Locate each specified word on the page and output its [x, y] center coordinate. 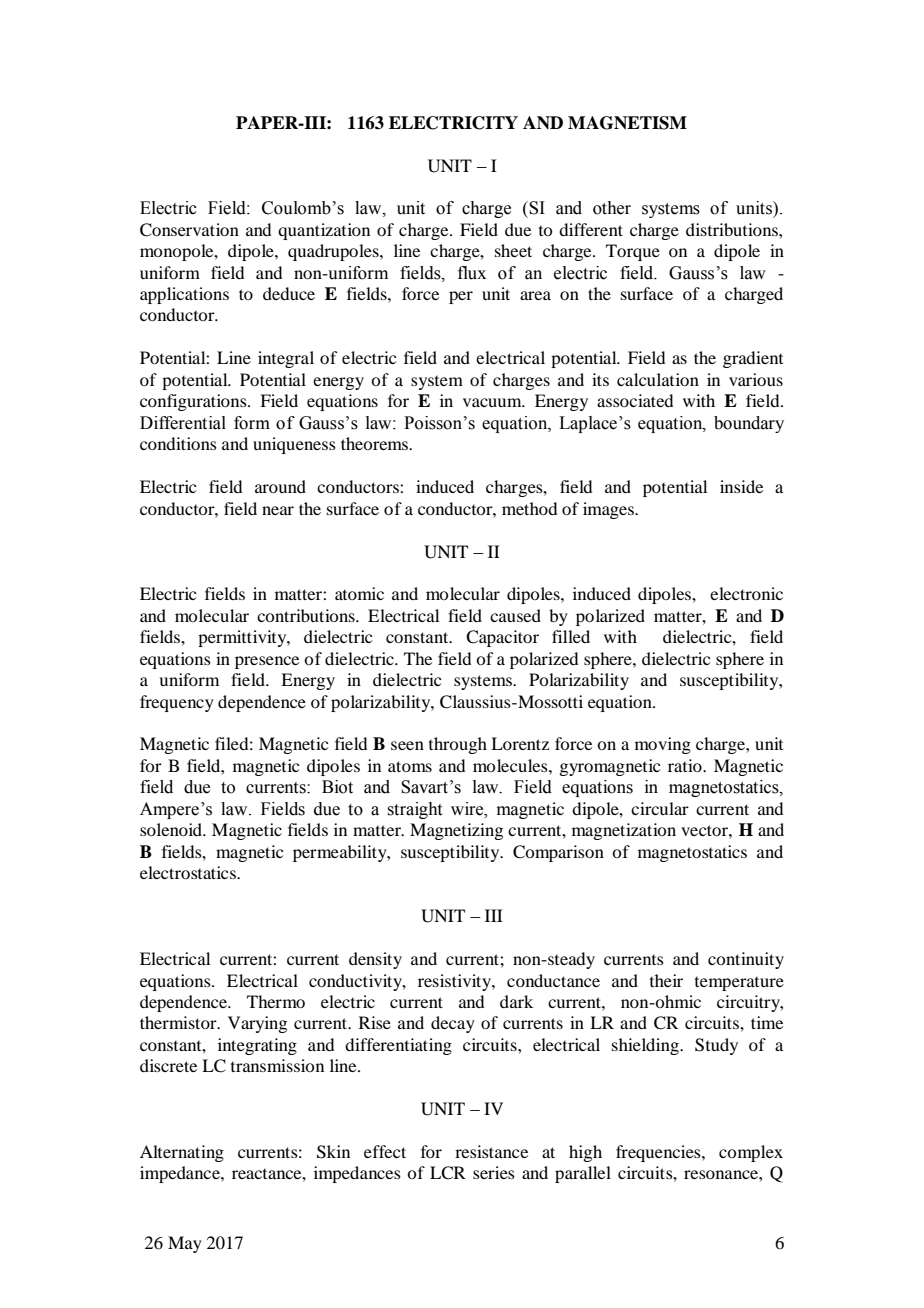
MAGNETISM [627, 123]
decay [453, 1024]
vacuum [493, 402]
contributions [307, 615]
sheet [513, 250]
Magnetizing [456, 831]
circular [660, 808]
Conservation [189, 230]
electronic [746, 593]
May [185, 1244]
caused [515, 615]
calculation [658, 379]
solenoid [172, 829]
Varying [257, 1024]
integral [286, 359]
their [666, 980]
